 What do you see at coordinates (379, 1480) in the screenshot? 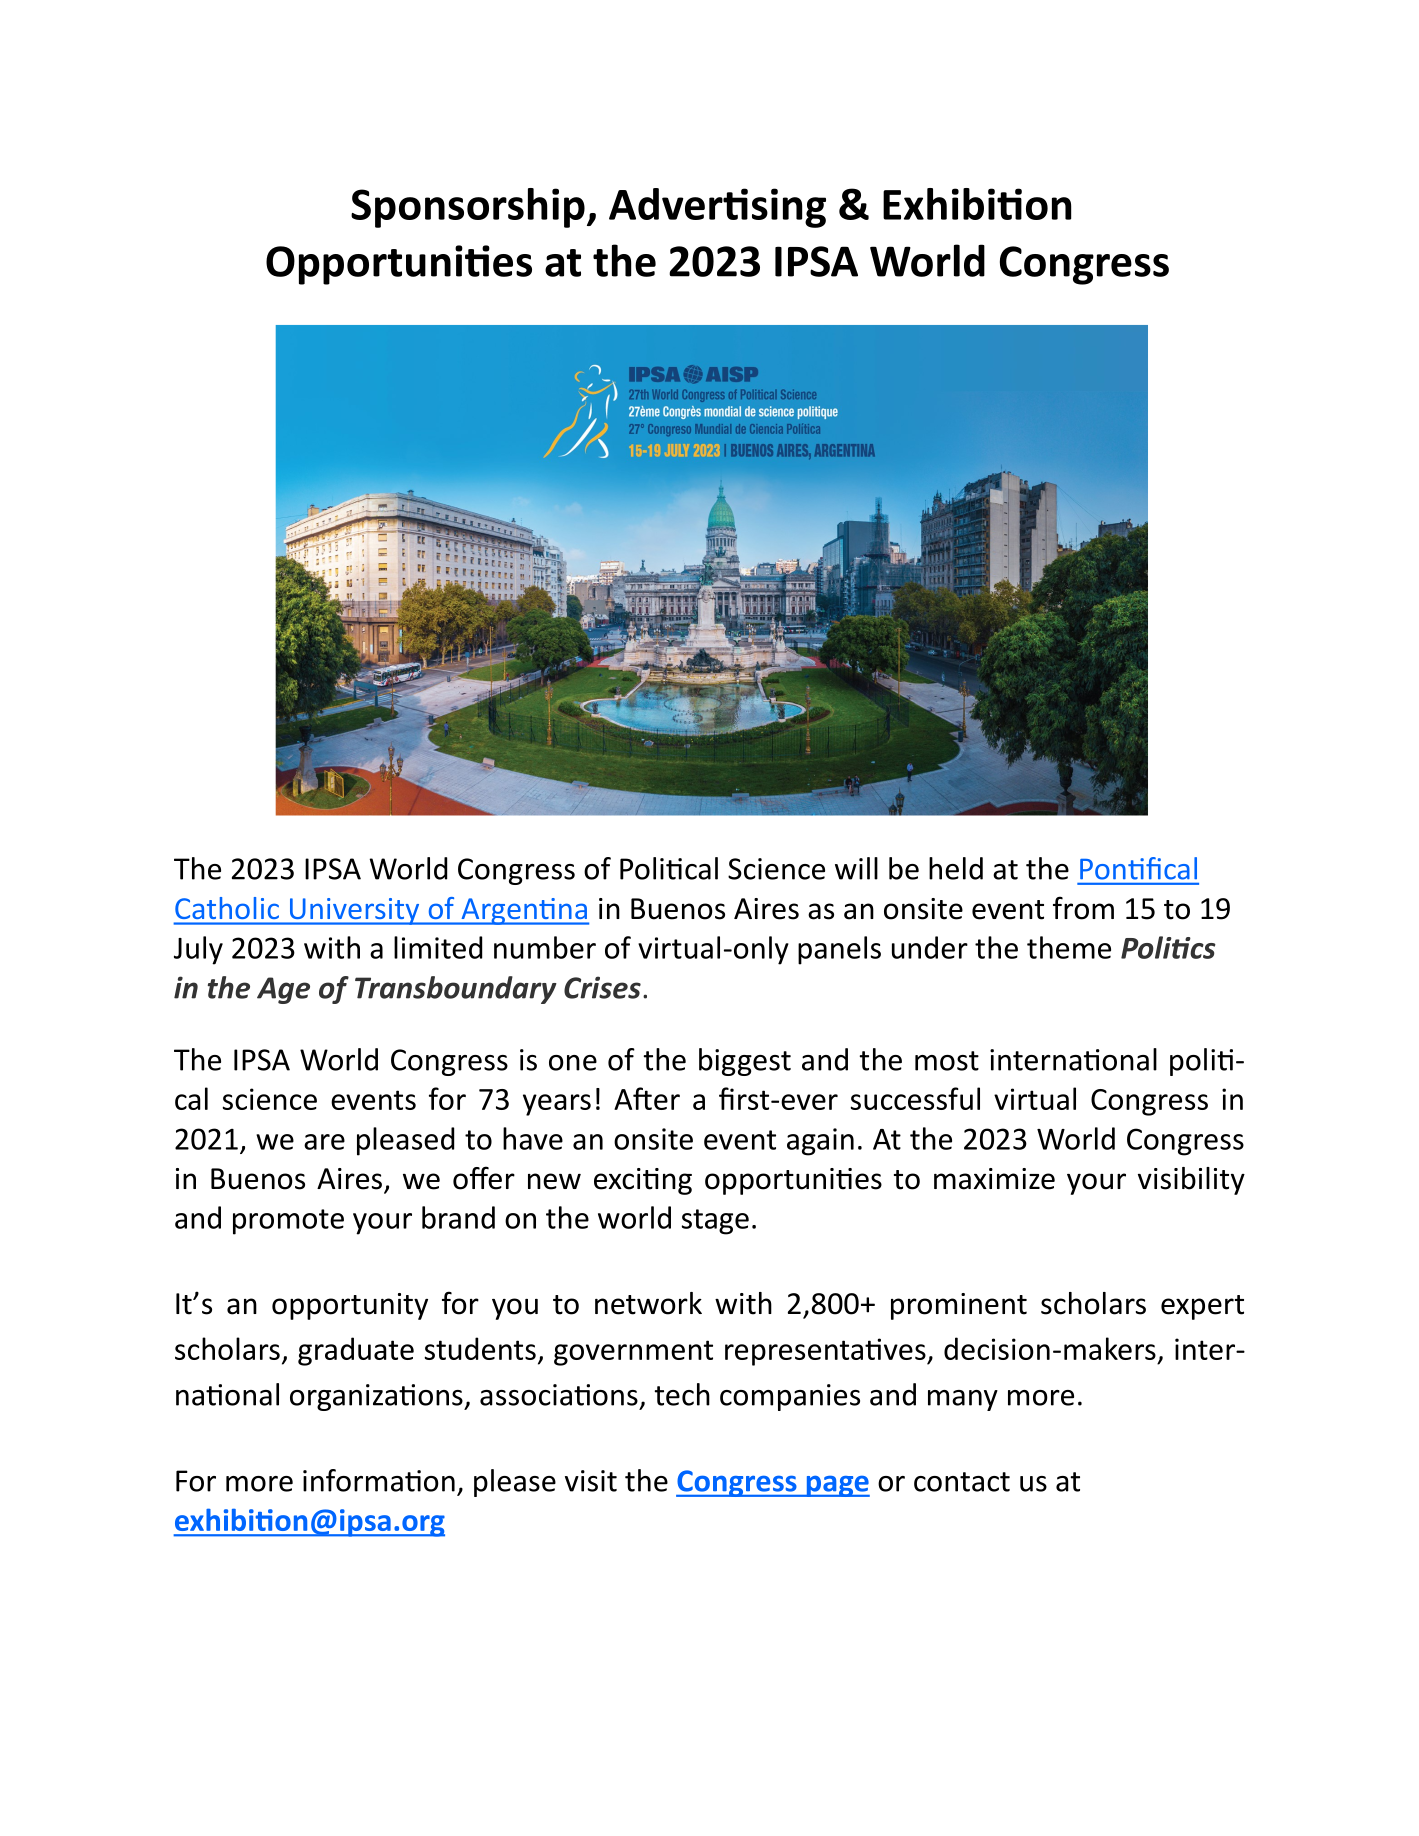
I see `information` at bounding box center [379, 1480].
